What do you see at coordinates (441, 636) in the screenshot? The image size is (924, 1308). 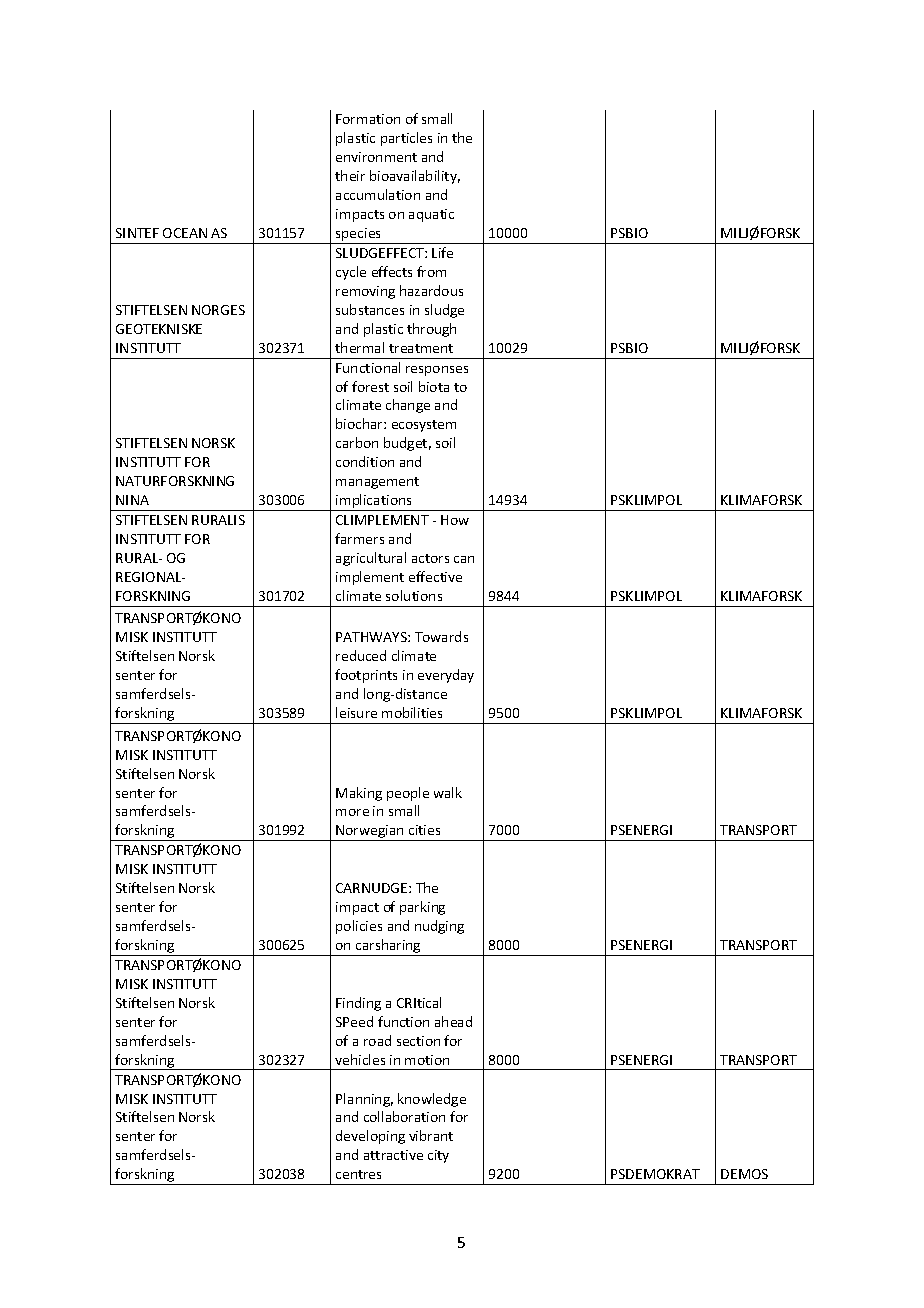 I see `Towards` at bounding box center [441, 636].
